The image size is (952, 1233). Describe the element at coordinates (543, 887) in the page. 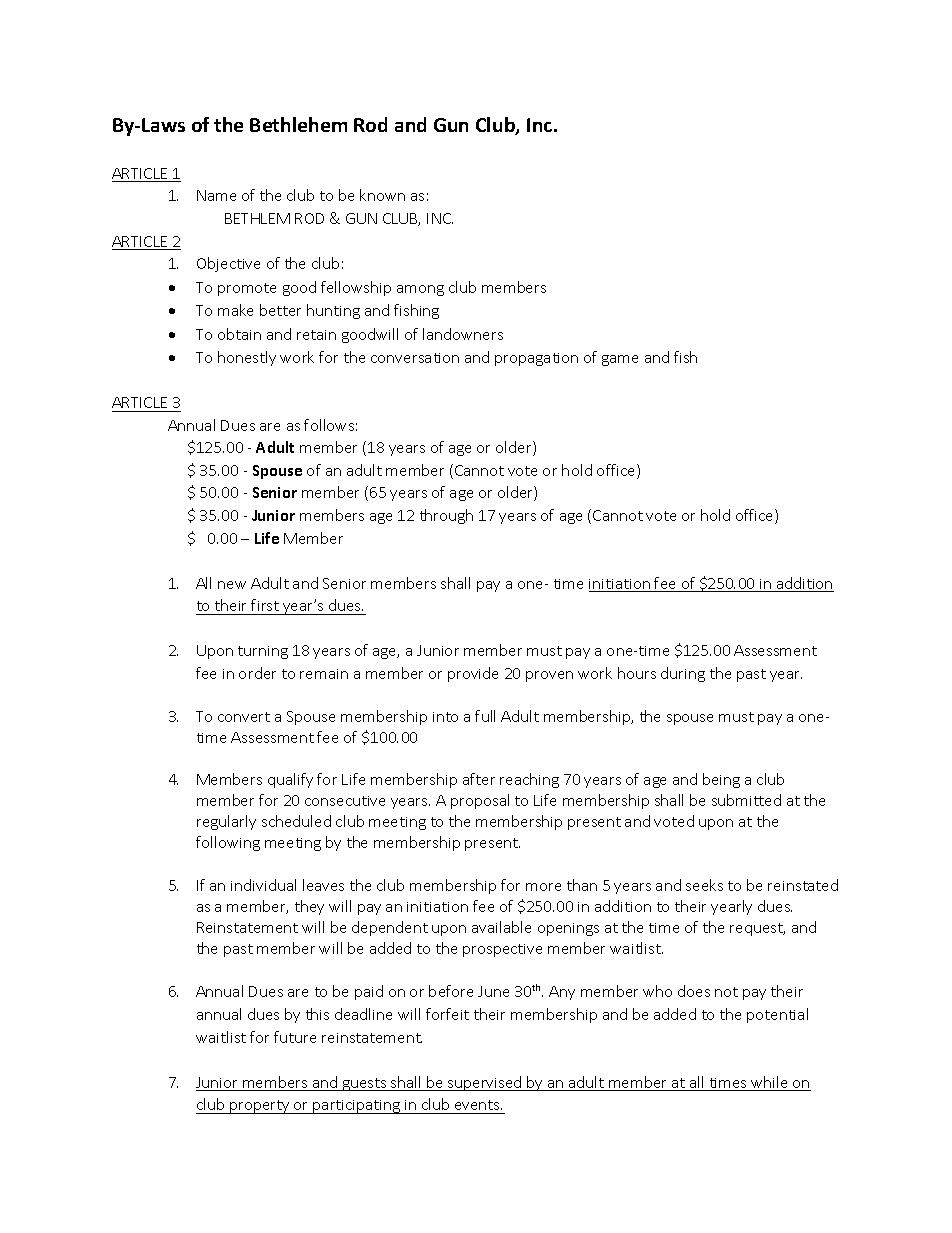

I see `more` at that location.
